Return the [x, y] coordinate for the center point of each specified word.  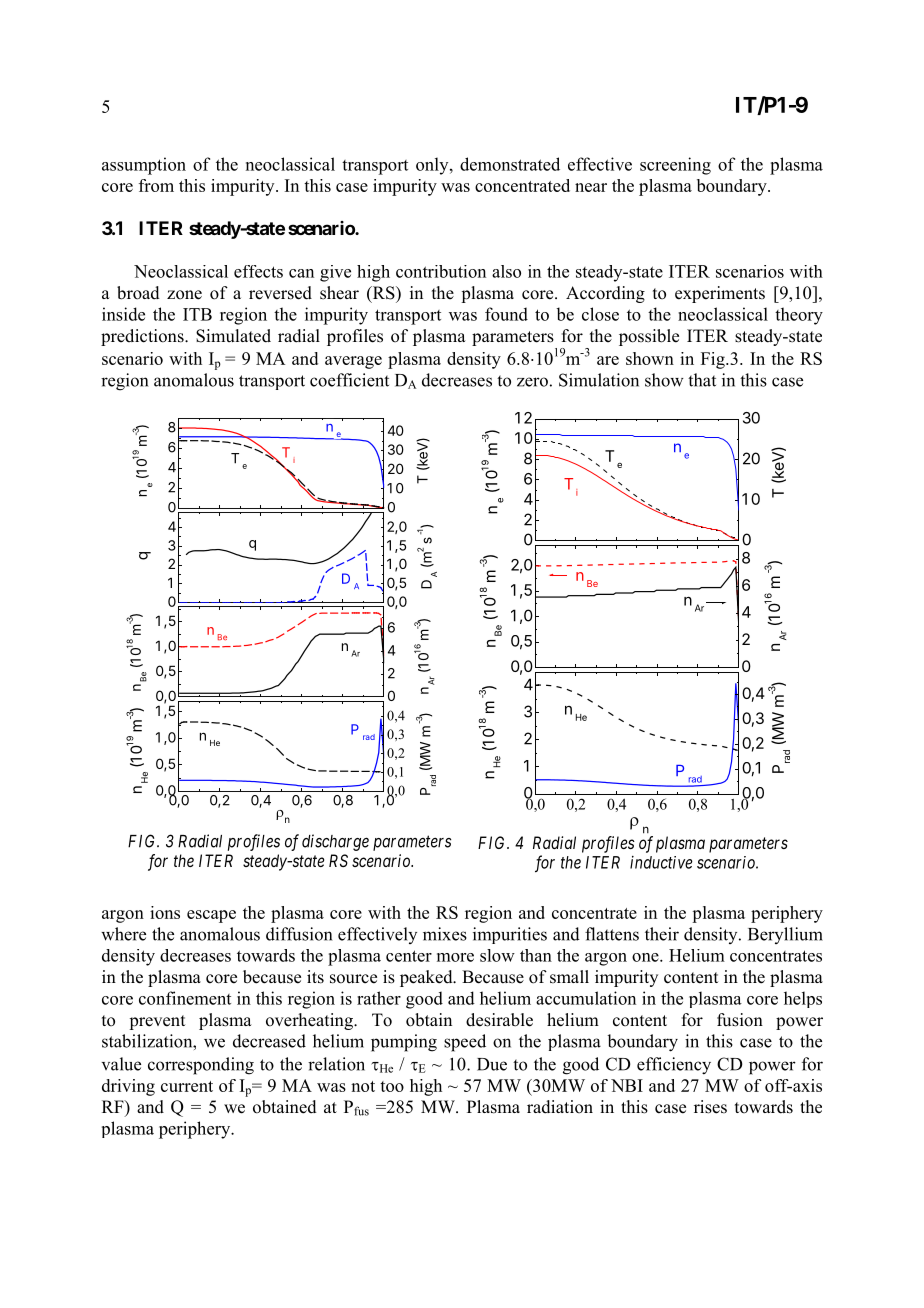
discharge [335, 842]
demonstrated [510, 164]
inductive [661, 862]
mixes [445, 934]
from [156, 185]
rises [710, 1107]
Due [492, 1064]
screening [675, 166]
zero [532, 382]
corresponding [201, 1066]
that [702, 380]
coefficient [349, 380]
